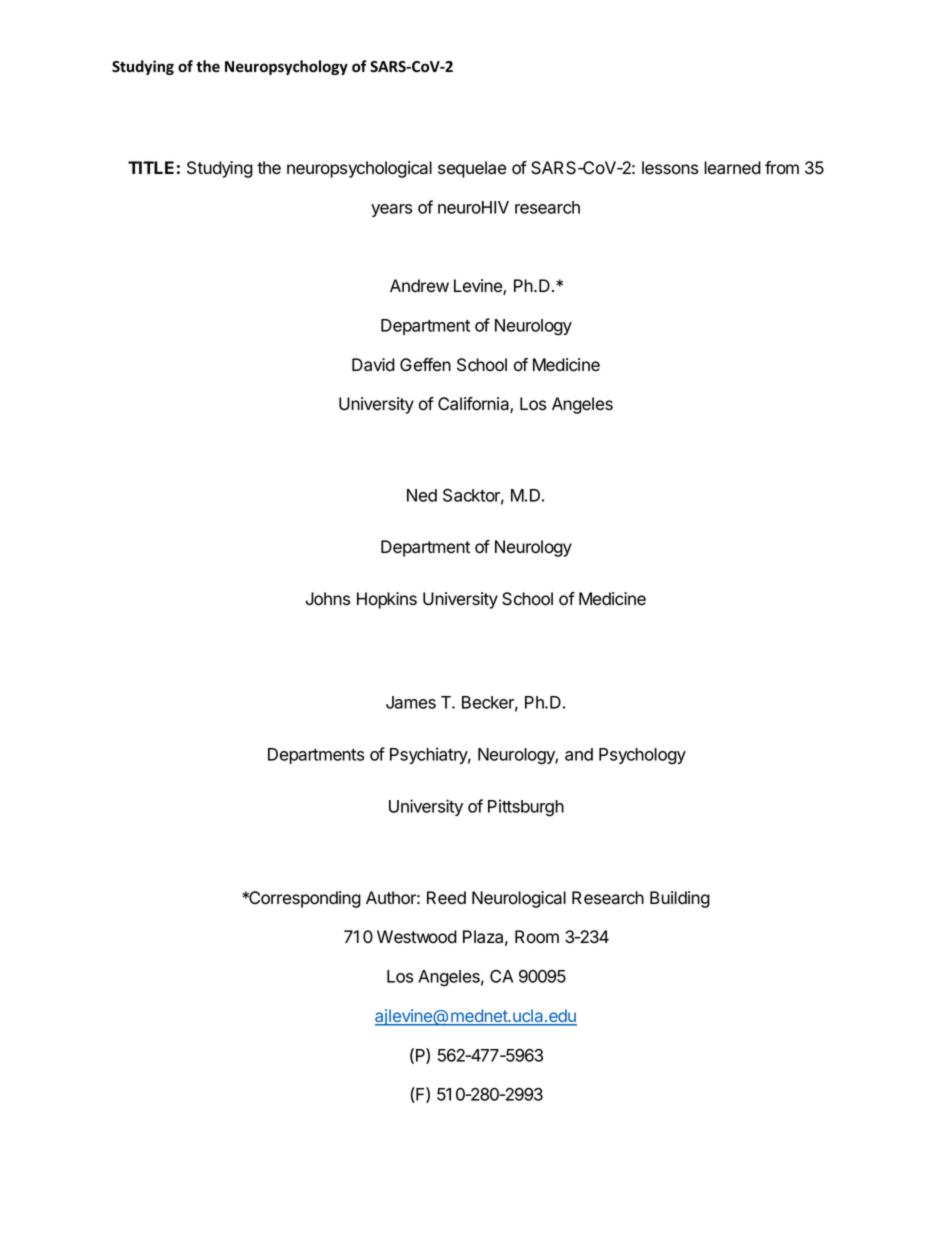 The width and height of the page is (952, 1233). Describe the element at coordinates (732, 168) in the page. I see `learned` at that location.
